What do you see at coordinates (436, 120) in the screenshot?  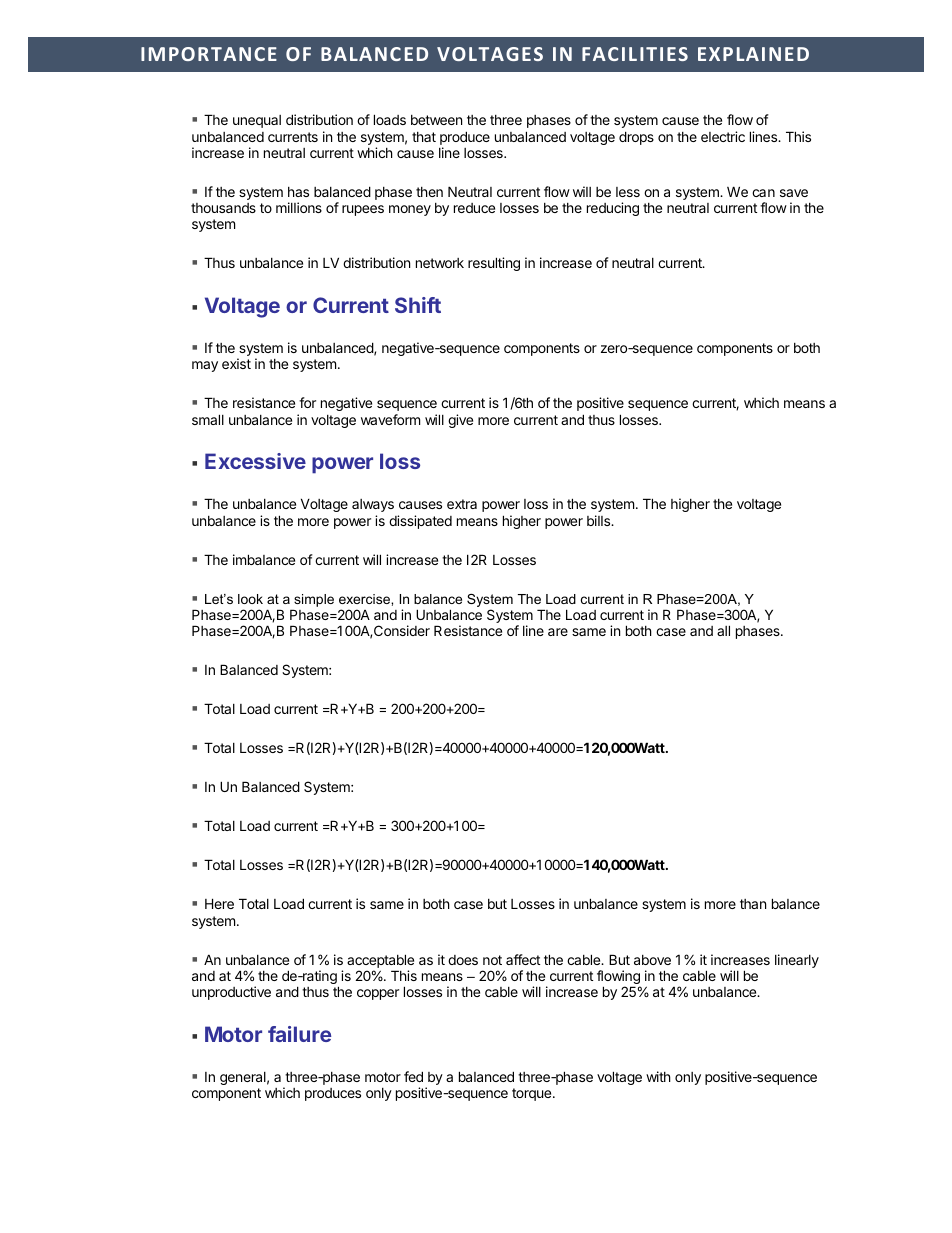 I see `between` at bounding box center [436, 120].
